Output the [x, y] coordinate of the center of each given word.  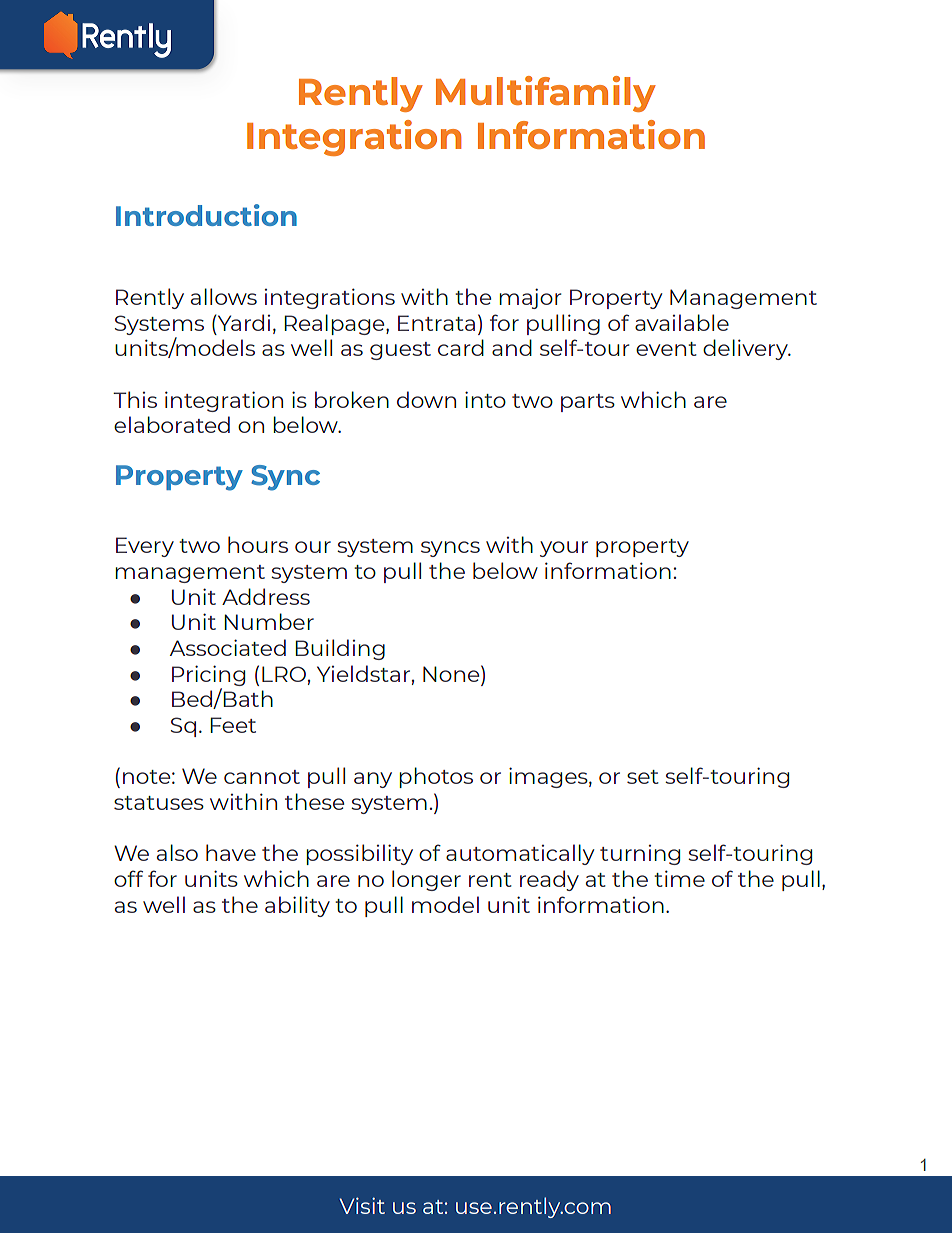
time [679, 878]
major [530, 298]
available [682, 322]
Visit [362, 1205]
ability [297, 906]
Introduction [206, 215]
